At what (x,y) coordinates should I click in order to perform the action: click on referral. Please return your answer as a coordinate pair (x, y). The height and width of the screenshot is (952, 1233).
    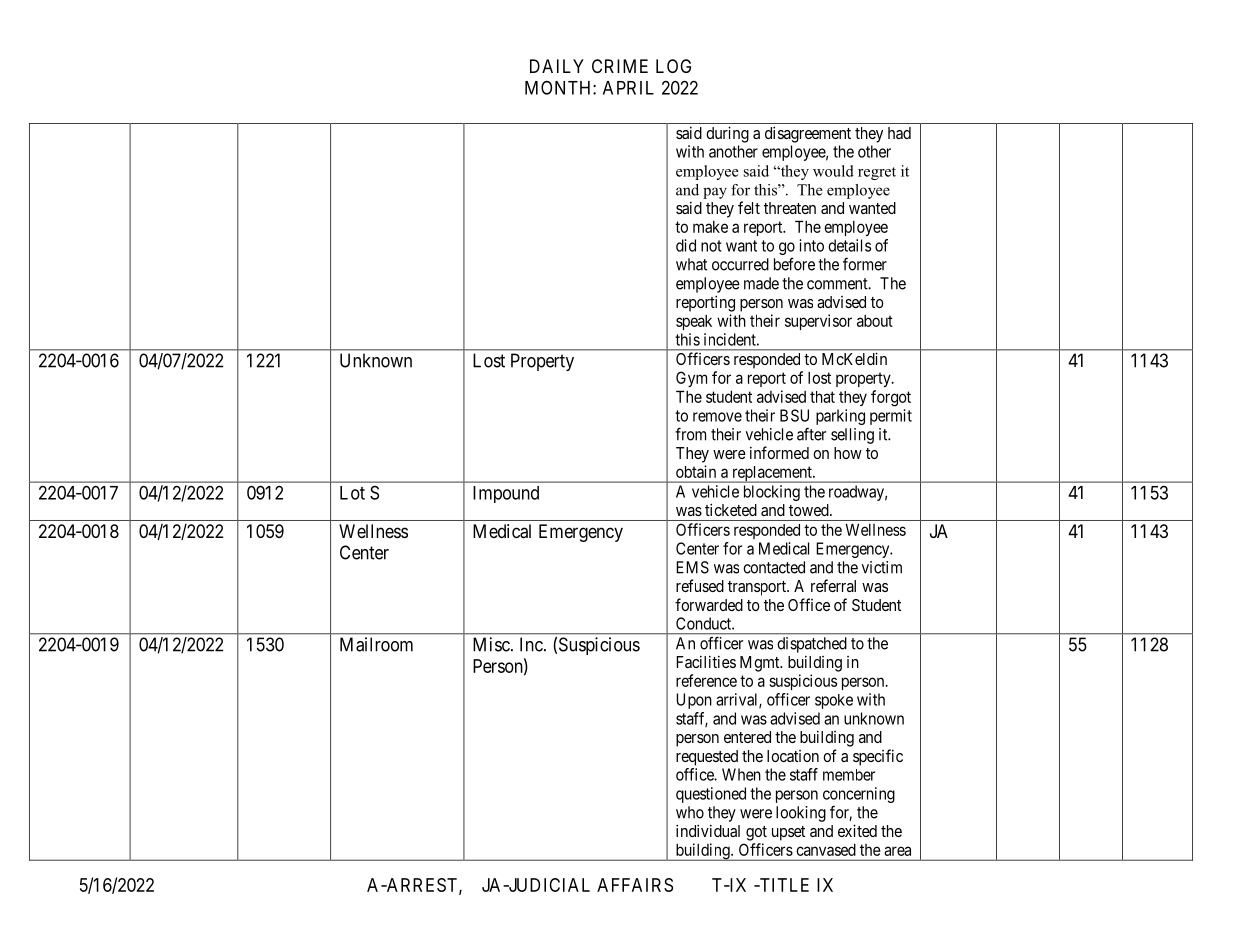
    Looking at the image, I should click on (833, 585).
